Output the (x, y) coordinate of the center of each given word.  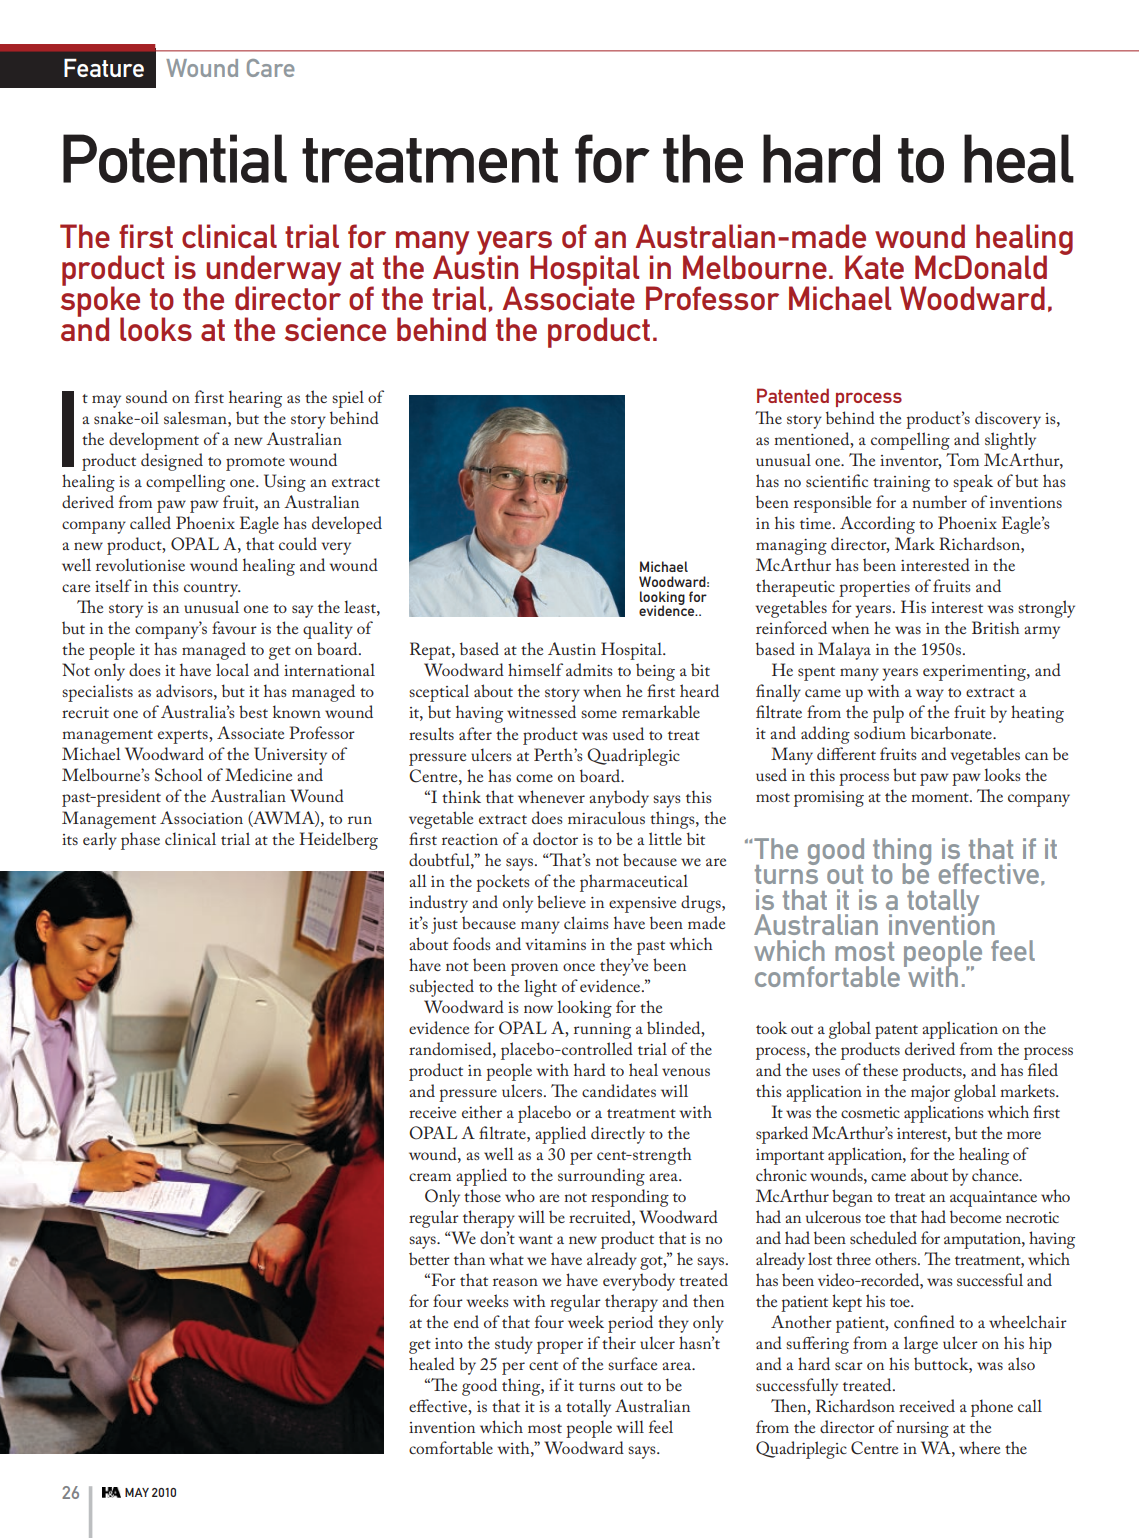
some (599, 714)
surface (632, 1363)
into (449, 1343)
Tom (962, 459)
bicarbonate (952, 732)
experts (184, 737)
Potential (175, 158)
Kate (874, 267)
